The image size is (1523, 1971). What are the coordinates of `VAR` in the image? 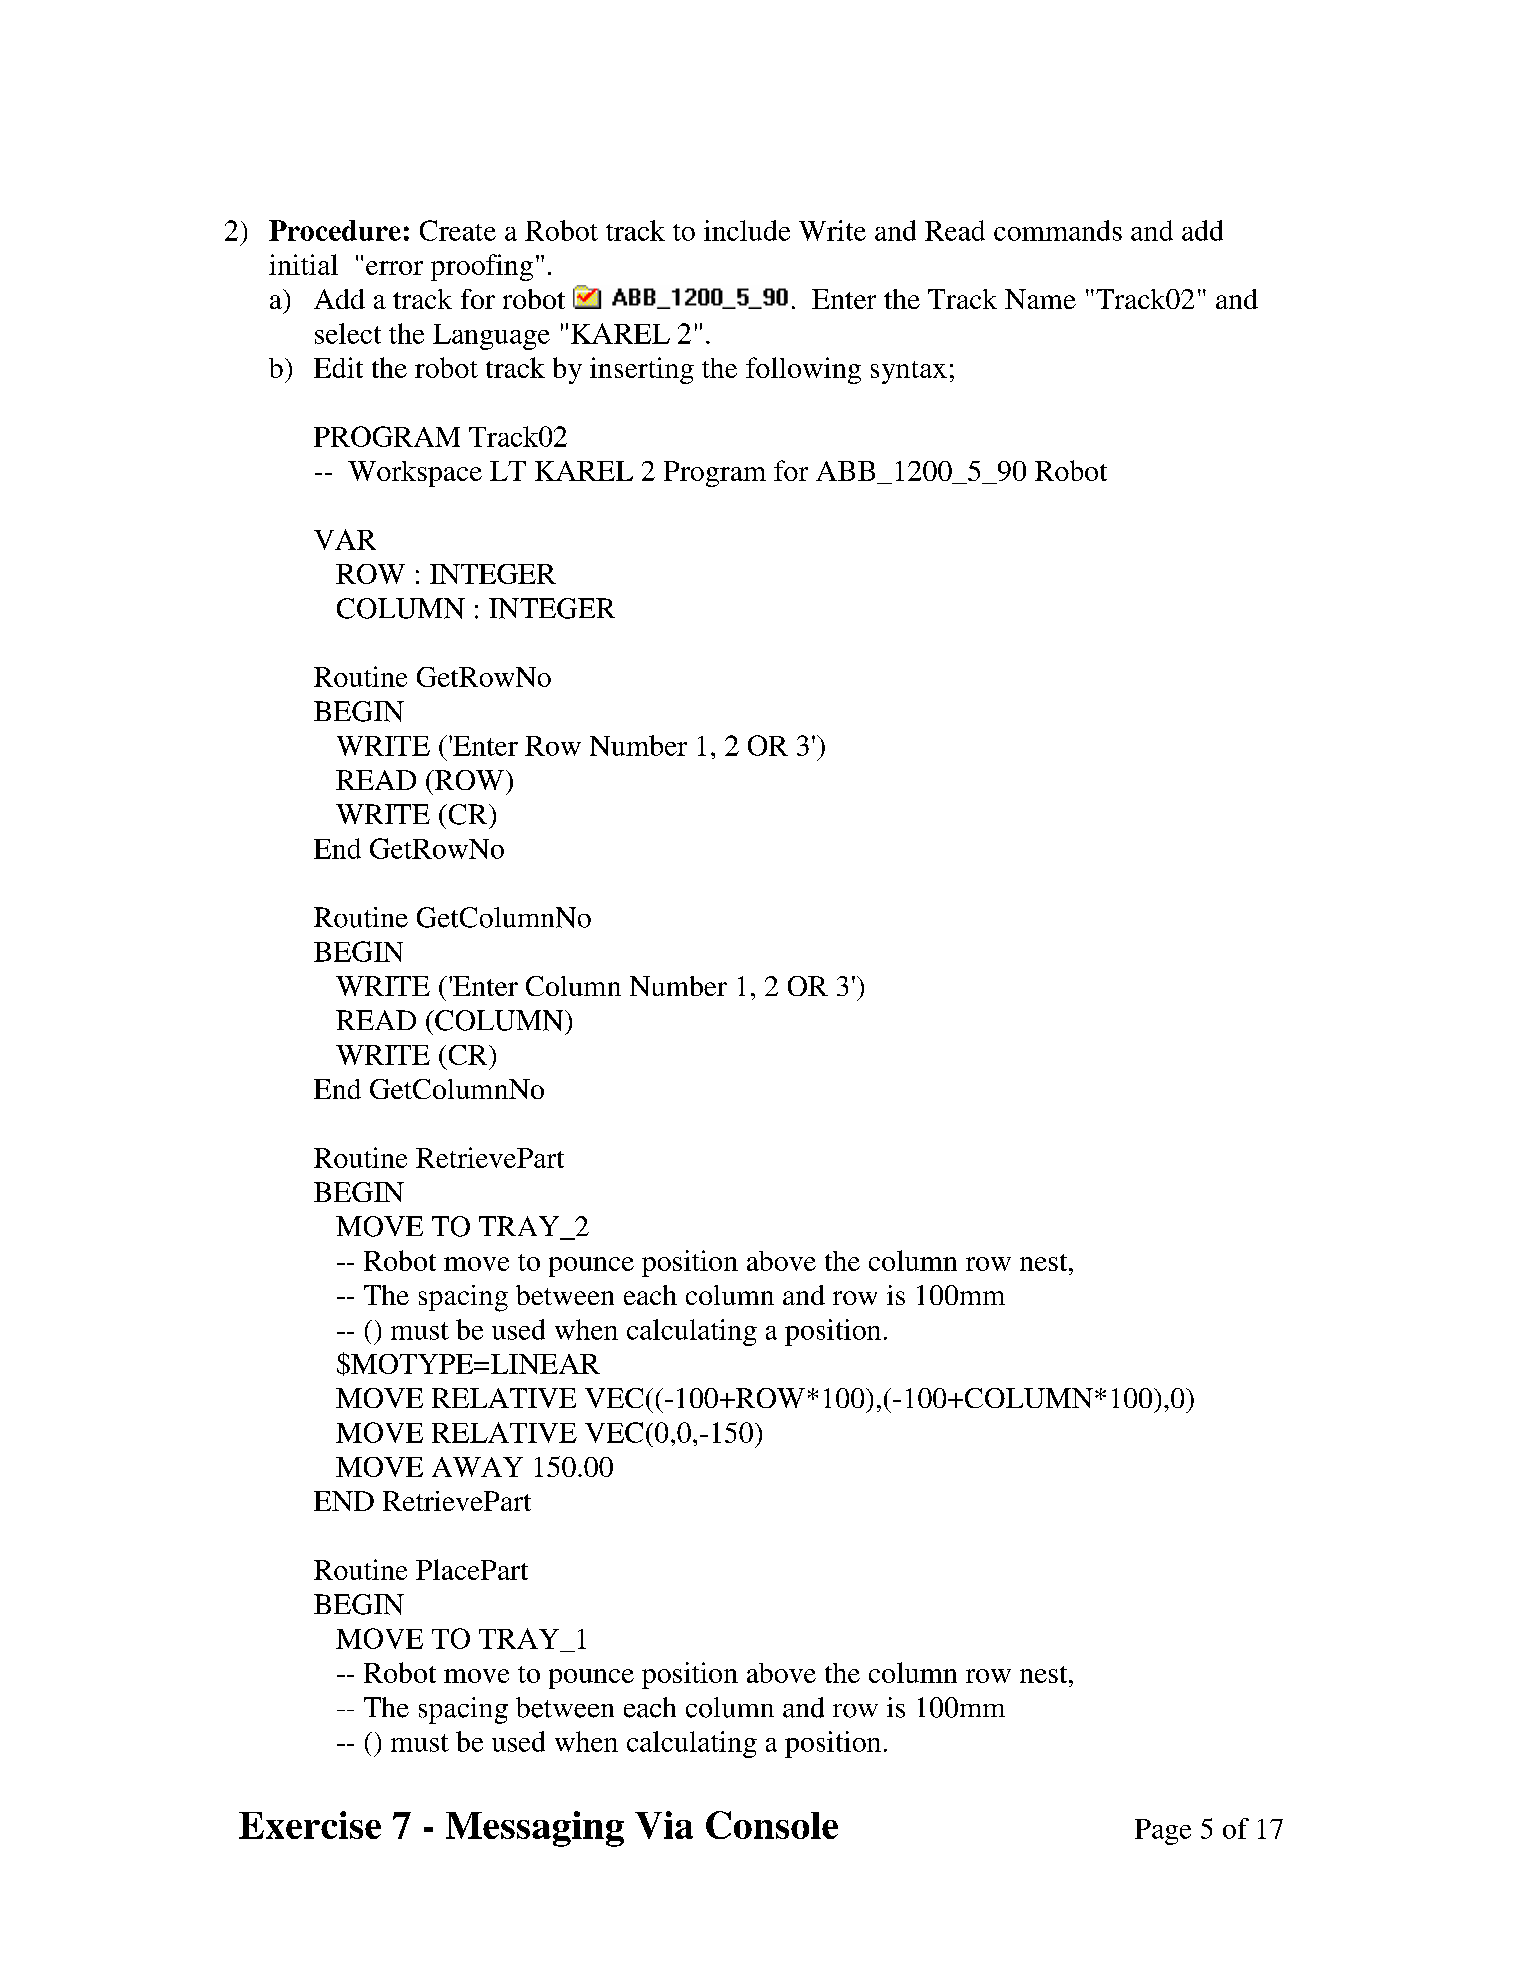 It's located at (345, 539).
